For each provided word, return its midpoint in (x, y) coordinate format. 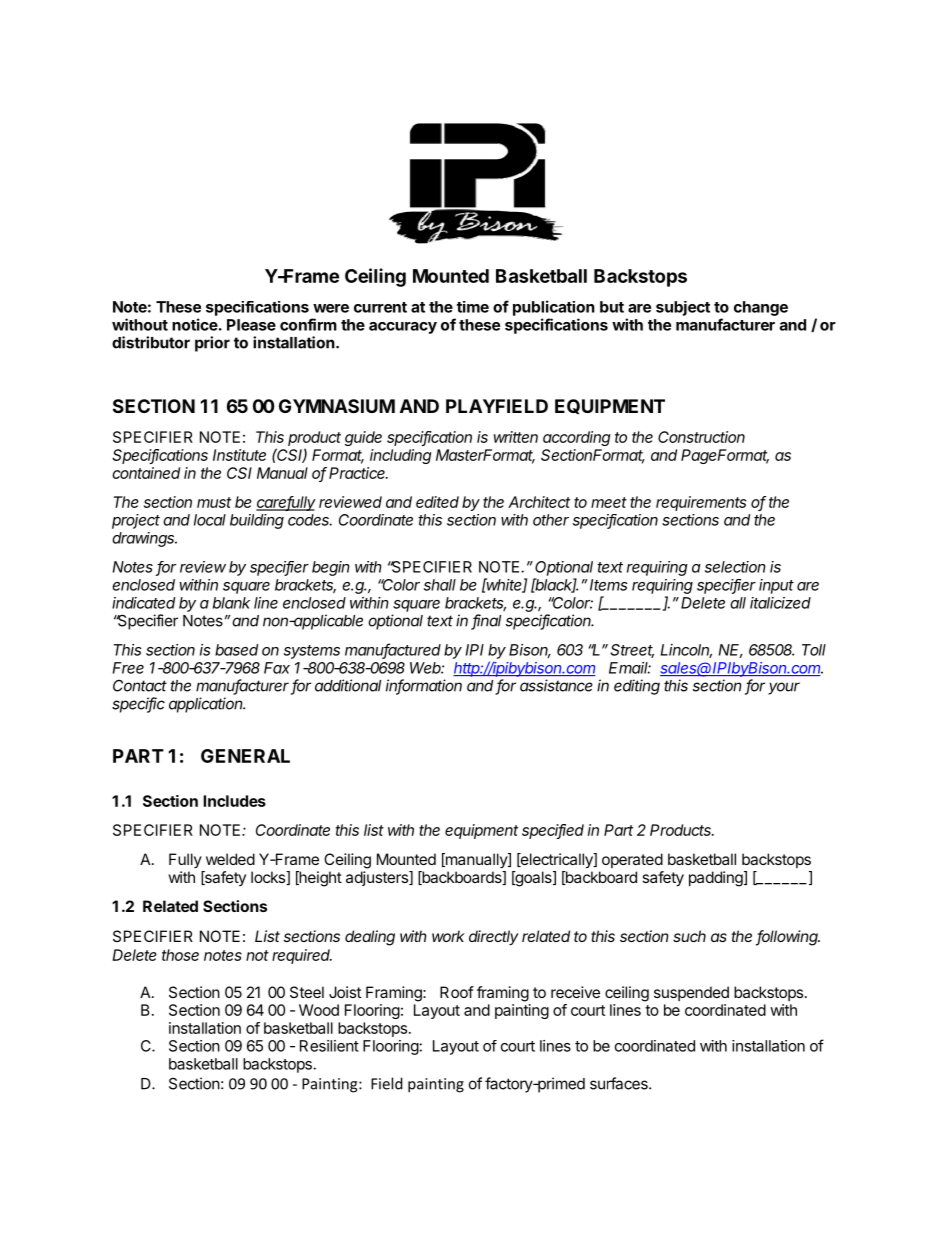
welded (230, 859)
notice (195, 324)
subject (683, 308)
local (210, 520)
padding (717, 879)
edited (437, 502)
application (207, 705)
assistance (556, 685)
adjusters (378, 878)
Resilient (329, 1046)
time (473, 307)
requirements (701, 503)
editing (637, 687)
